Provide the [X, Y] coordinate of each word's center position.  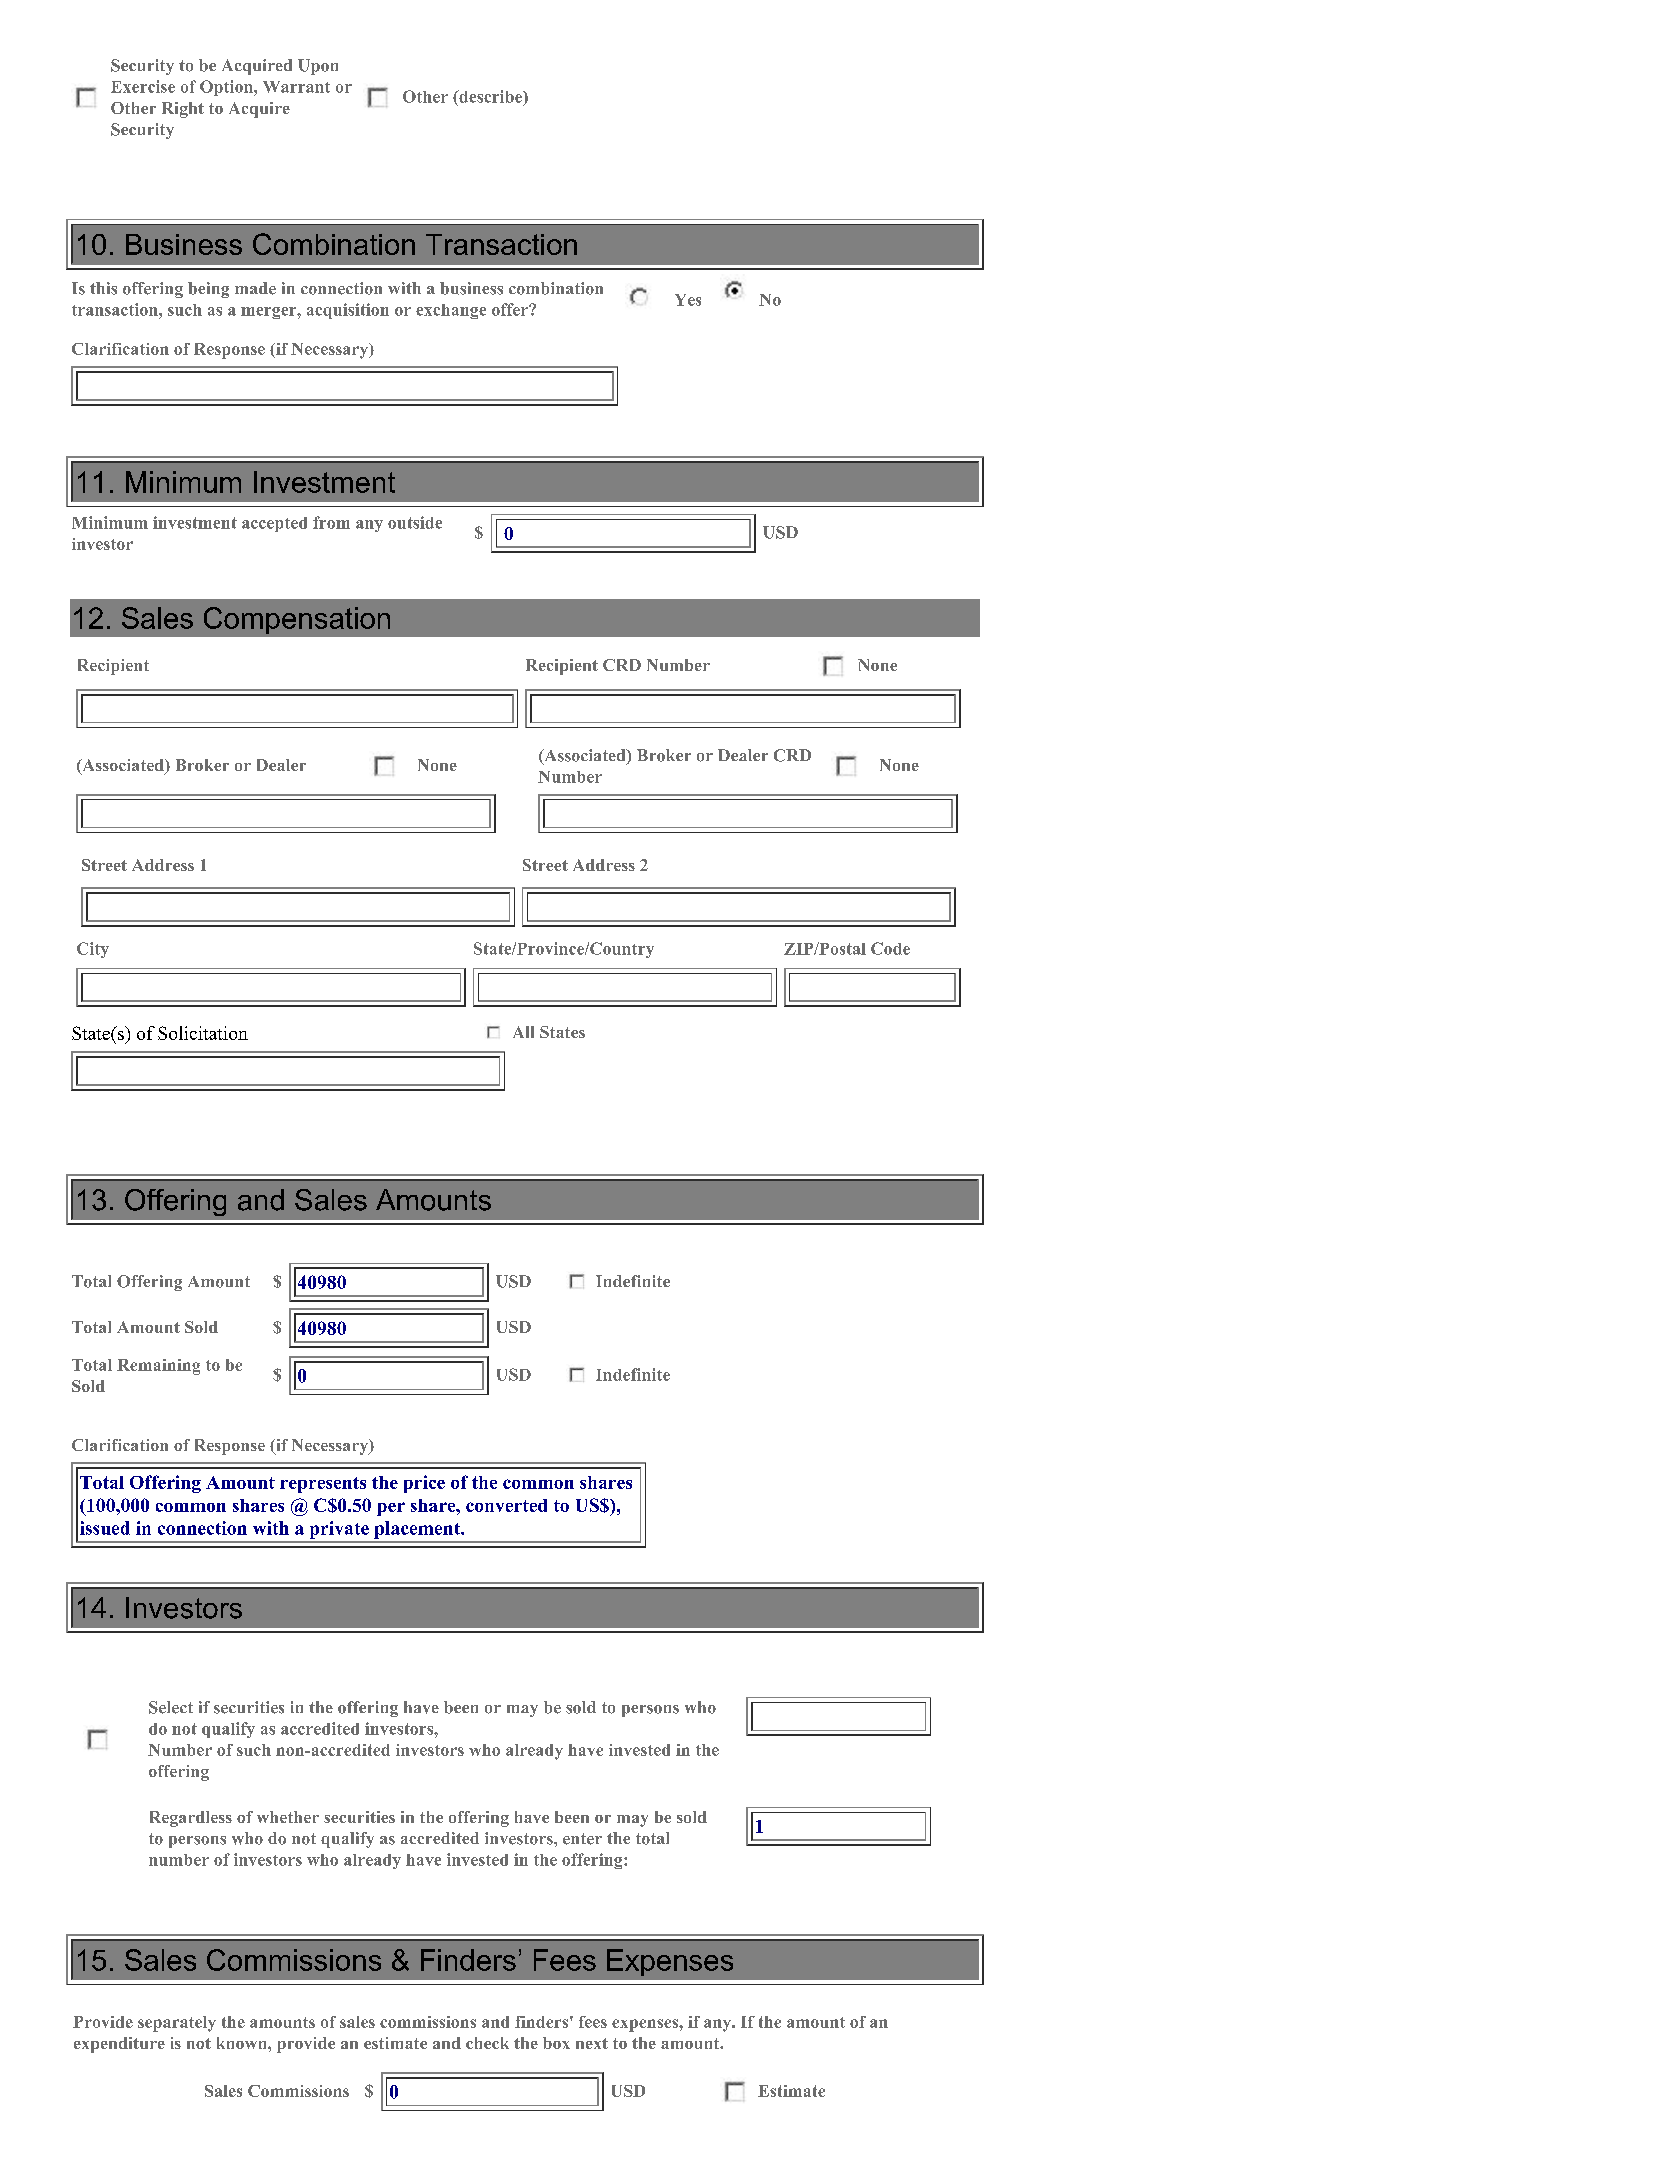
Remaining [158, 1367]
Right [183, 110]
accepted [274, 524]
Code [890, 948]
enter [582, 1839]
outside [415, 522]
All [523, 1032]
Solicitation [203, 1033]
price [424, 1484]
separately [177, 2024]
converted [506, 1505]
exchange [451, 311]
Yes [688, 300]
